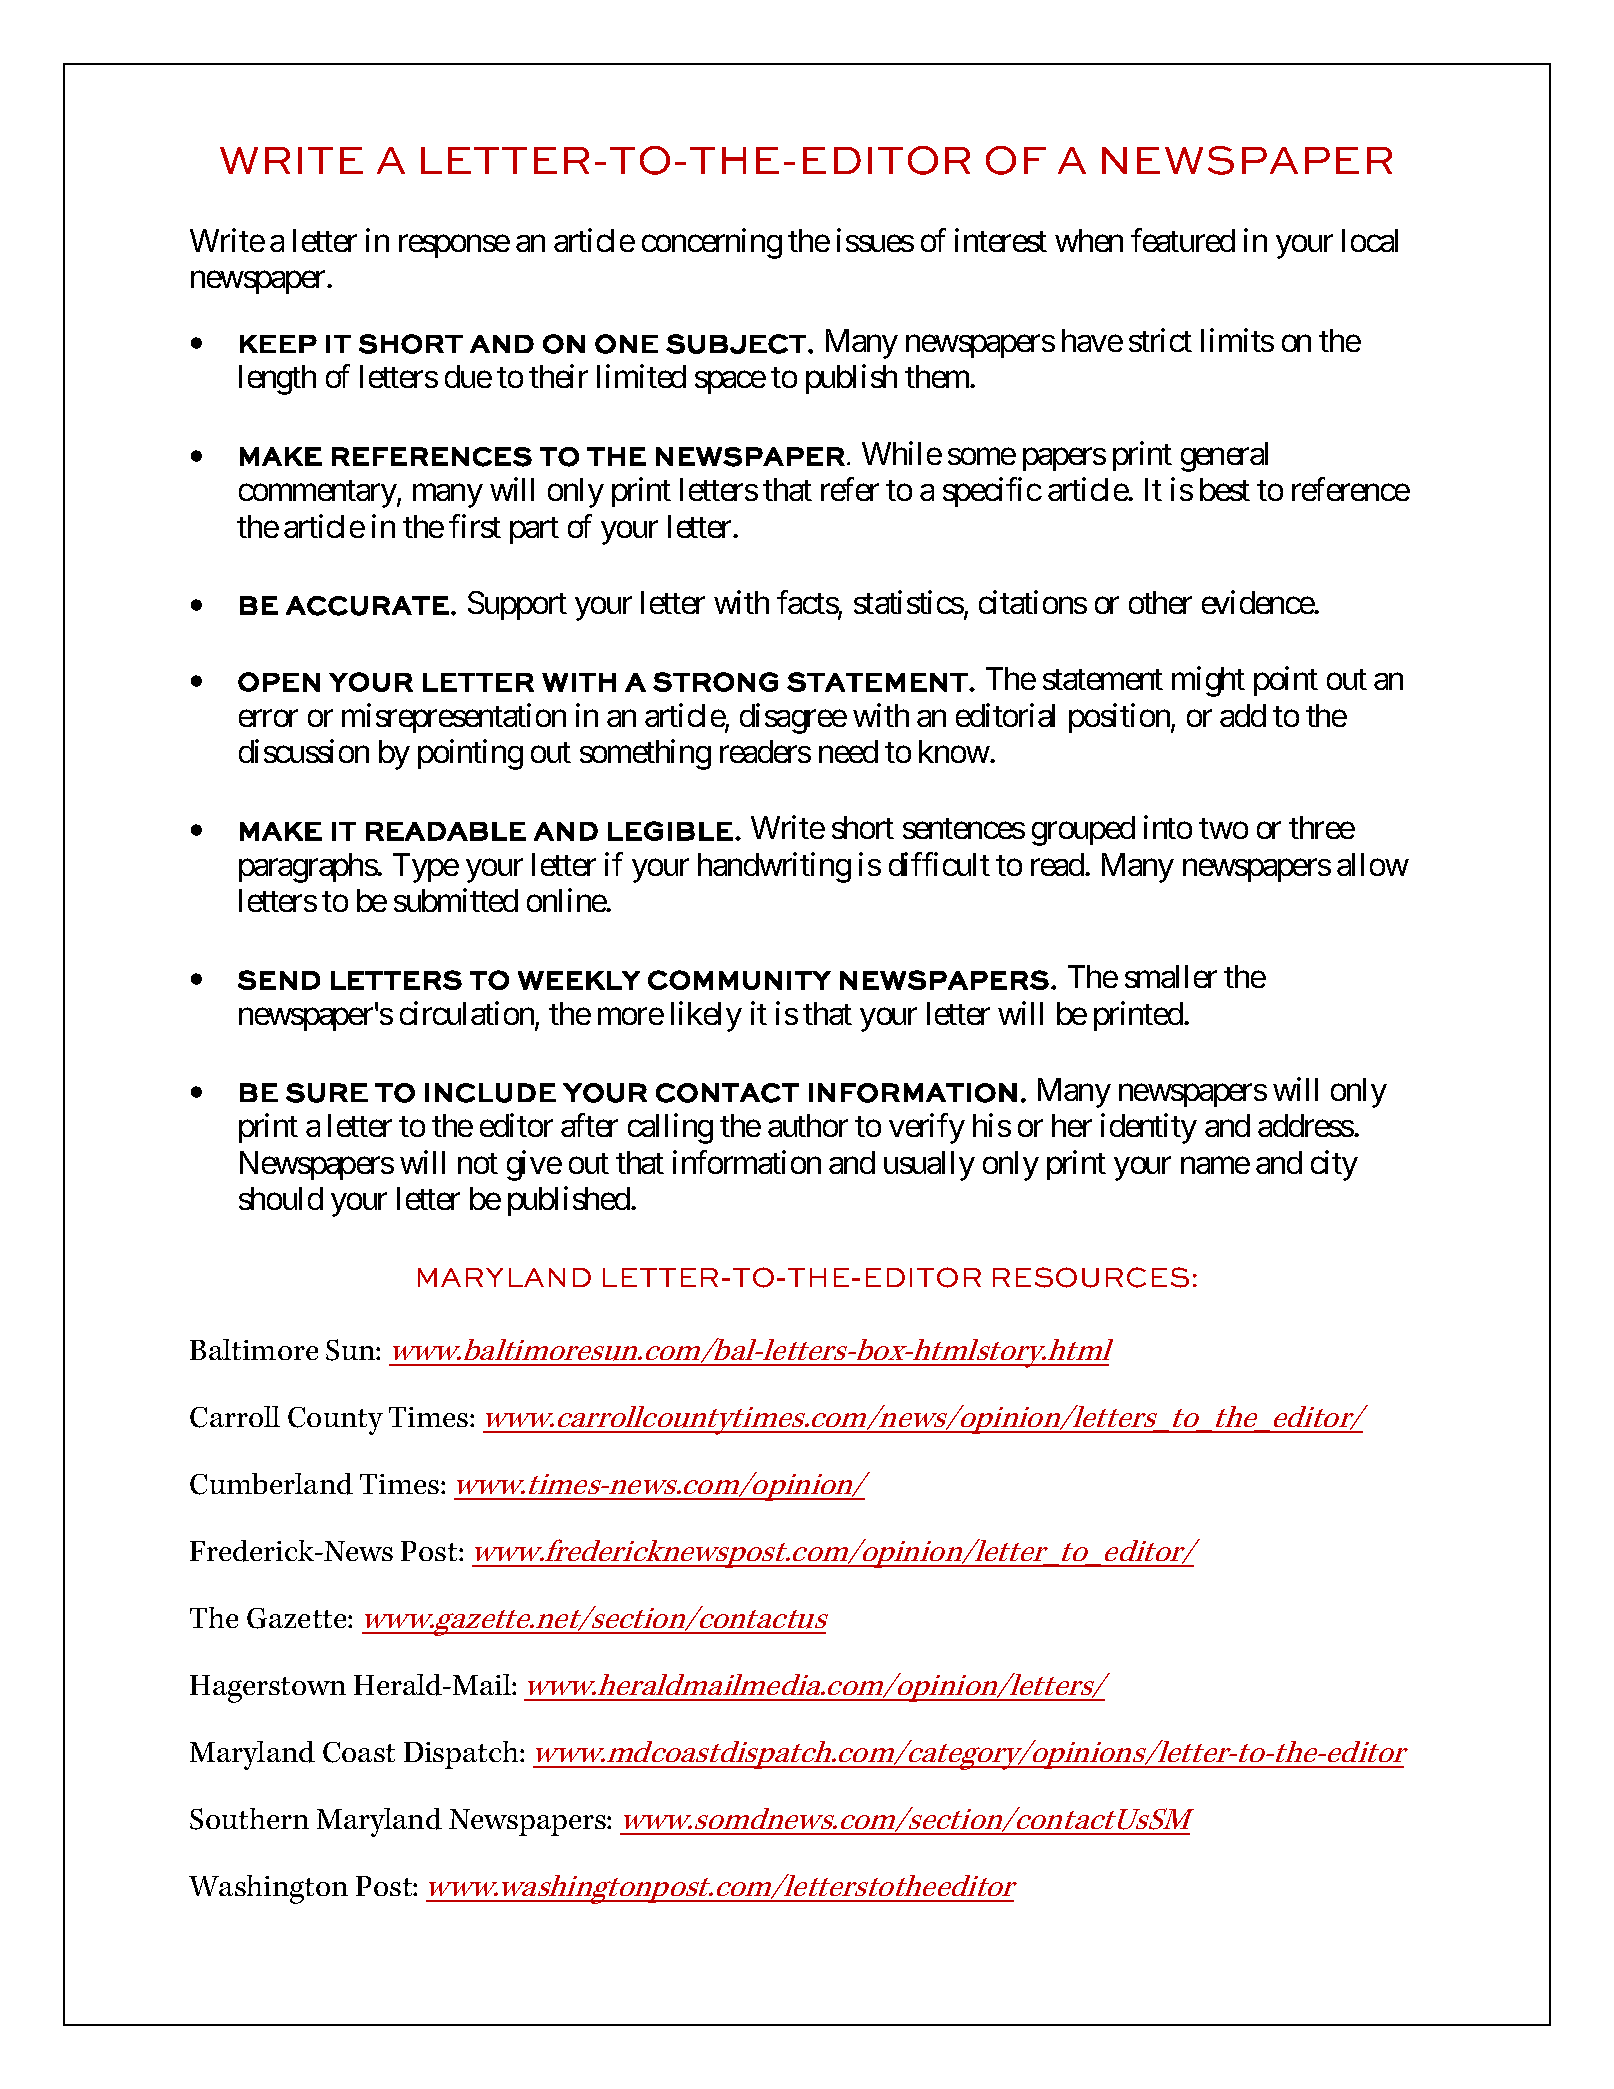 This document has width=1614, height=2089. I want to click on COMMUNITY, so click(739, 980).
